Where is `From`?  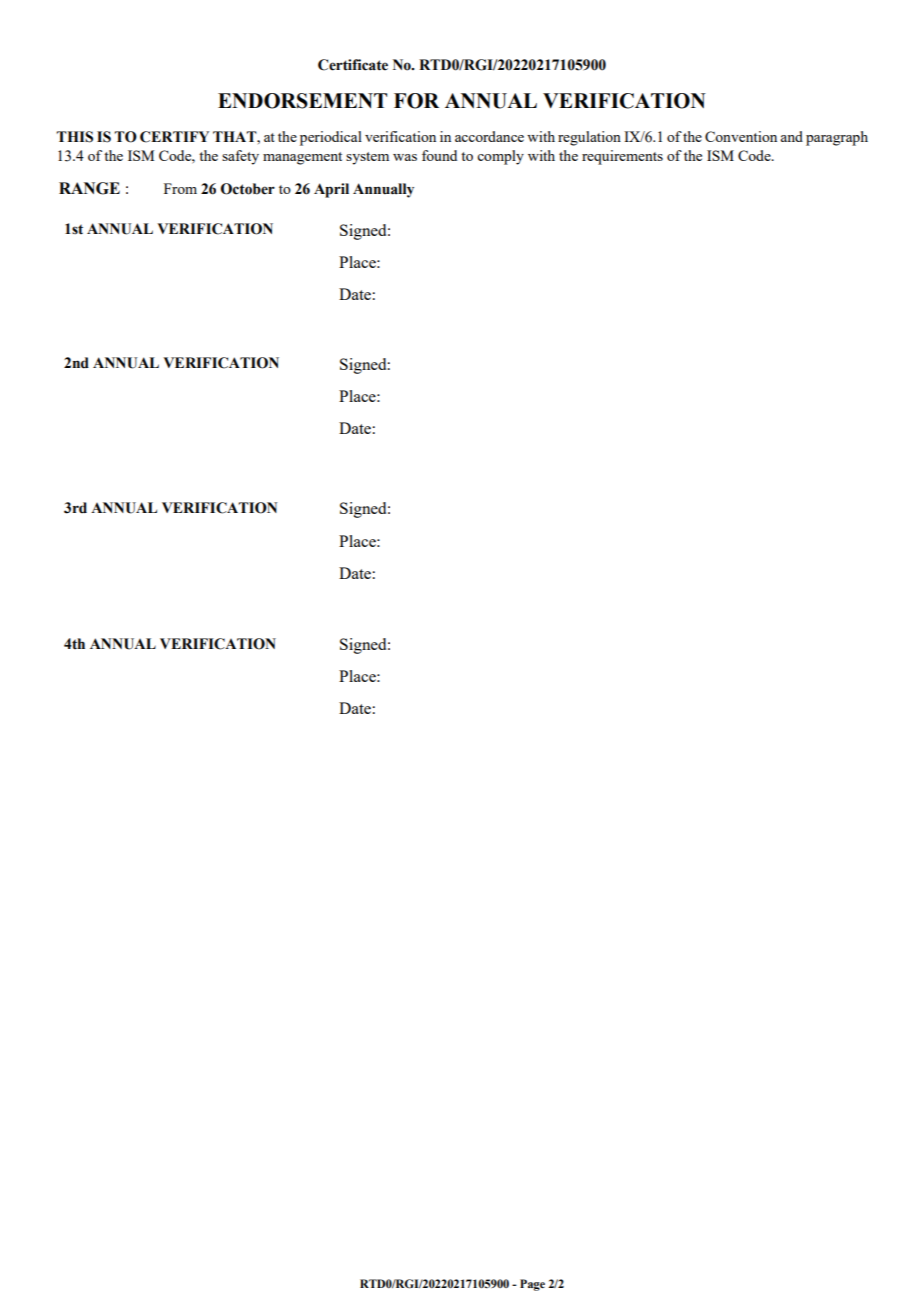
From is located at coordinates (180, 188).
